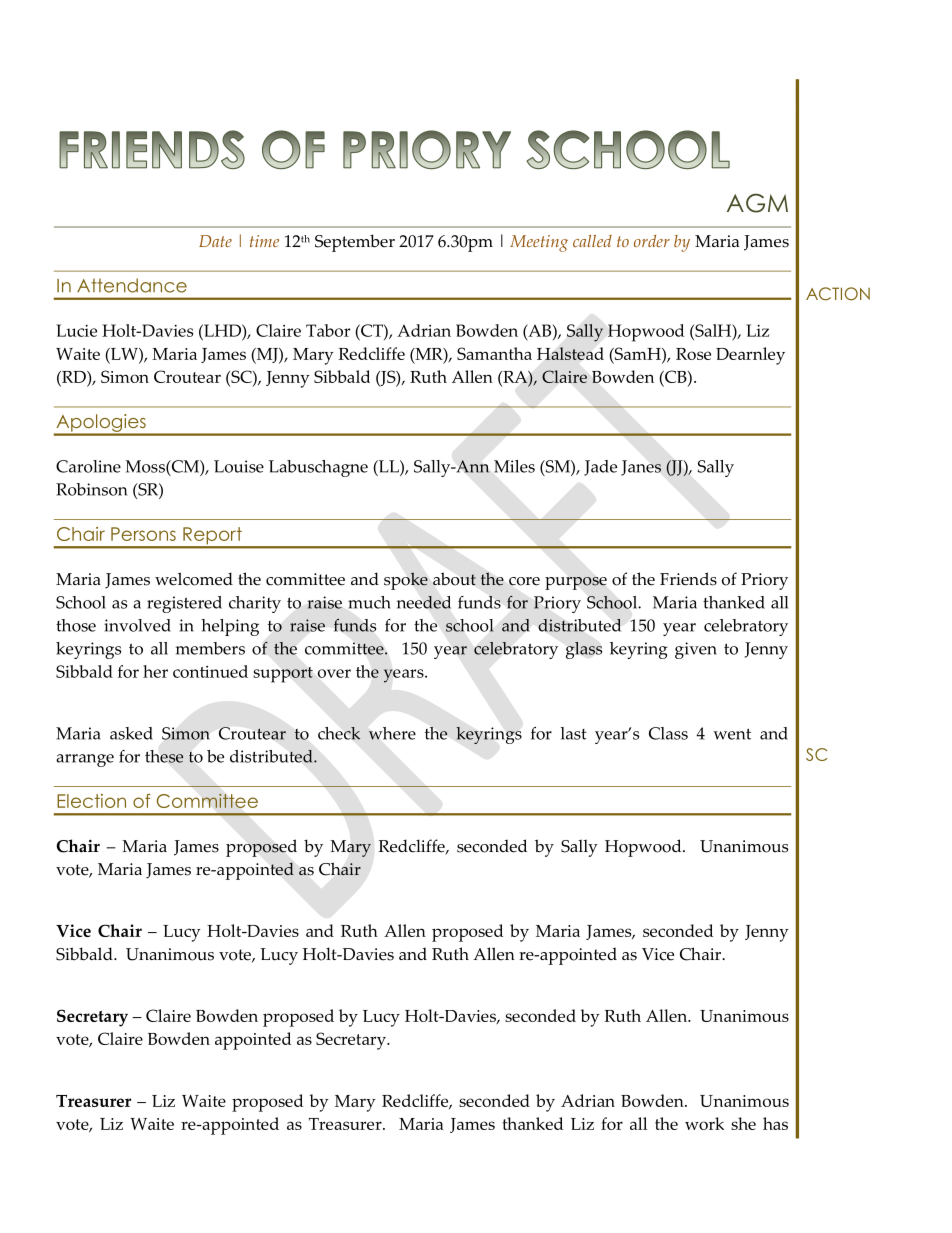 Image resolution: width=952 pixels, height=1233 pixels. I want to click on Meeting, so click(539, 243).
